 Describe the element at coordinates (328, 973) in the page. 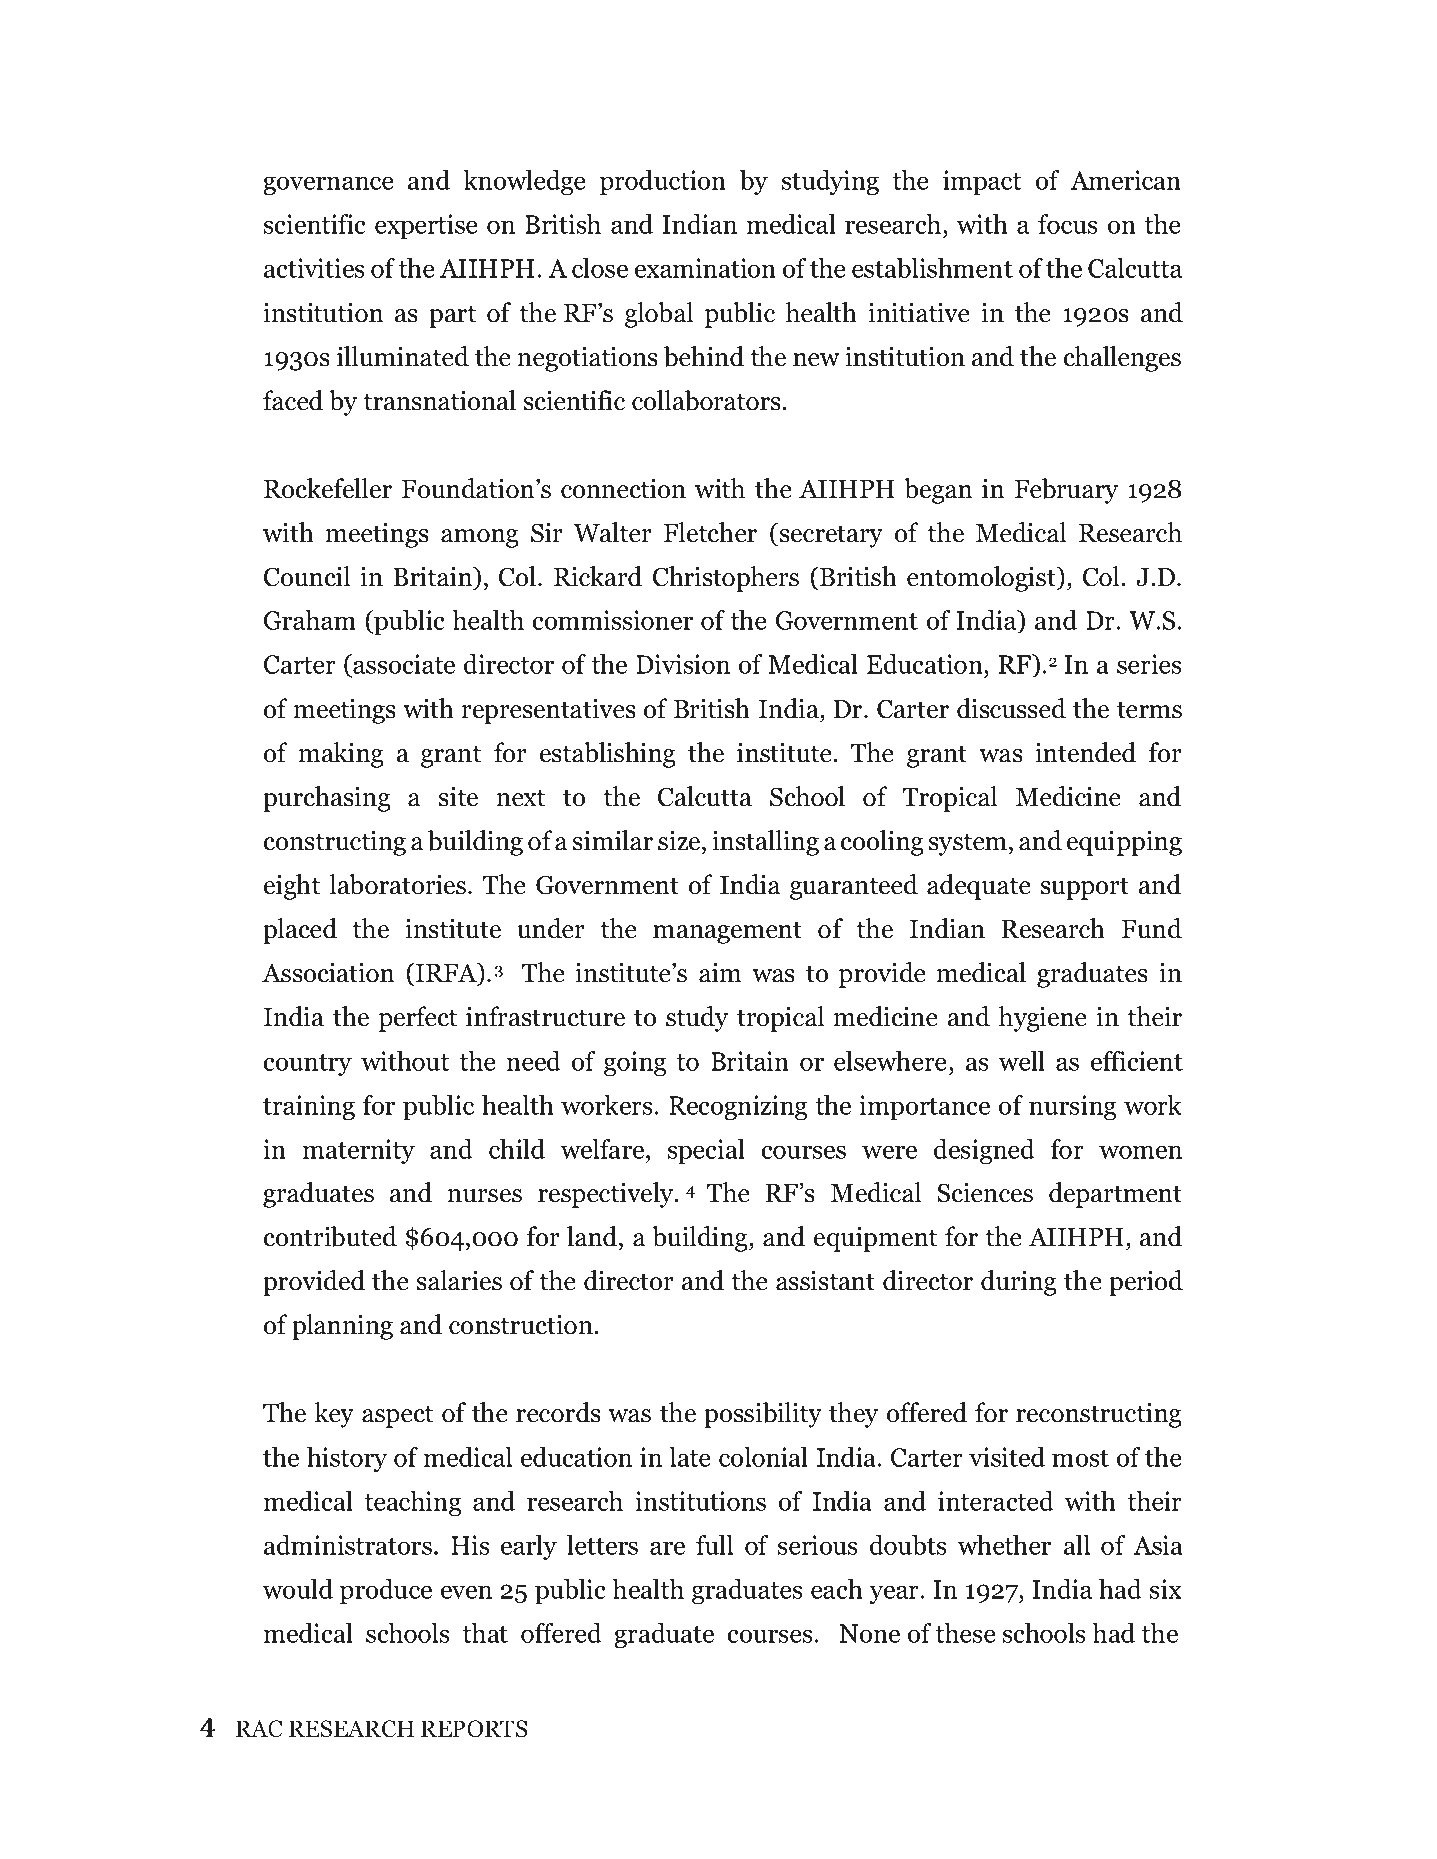

I see `Association` at that location.
